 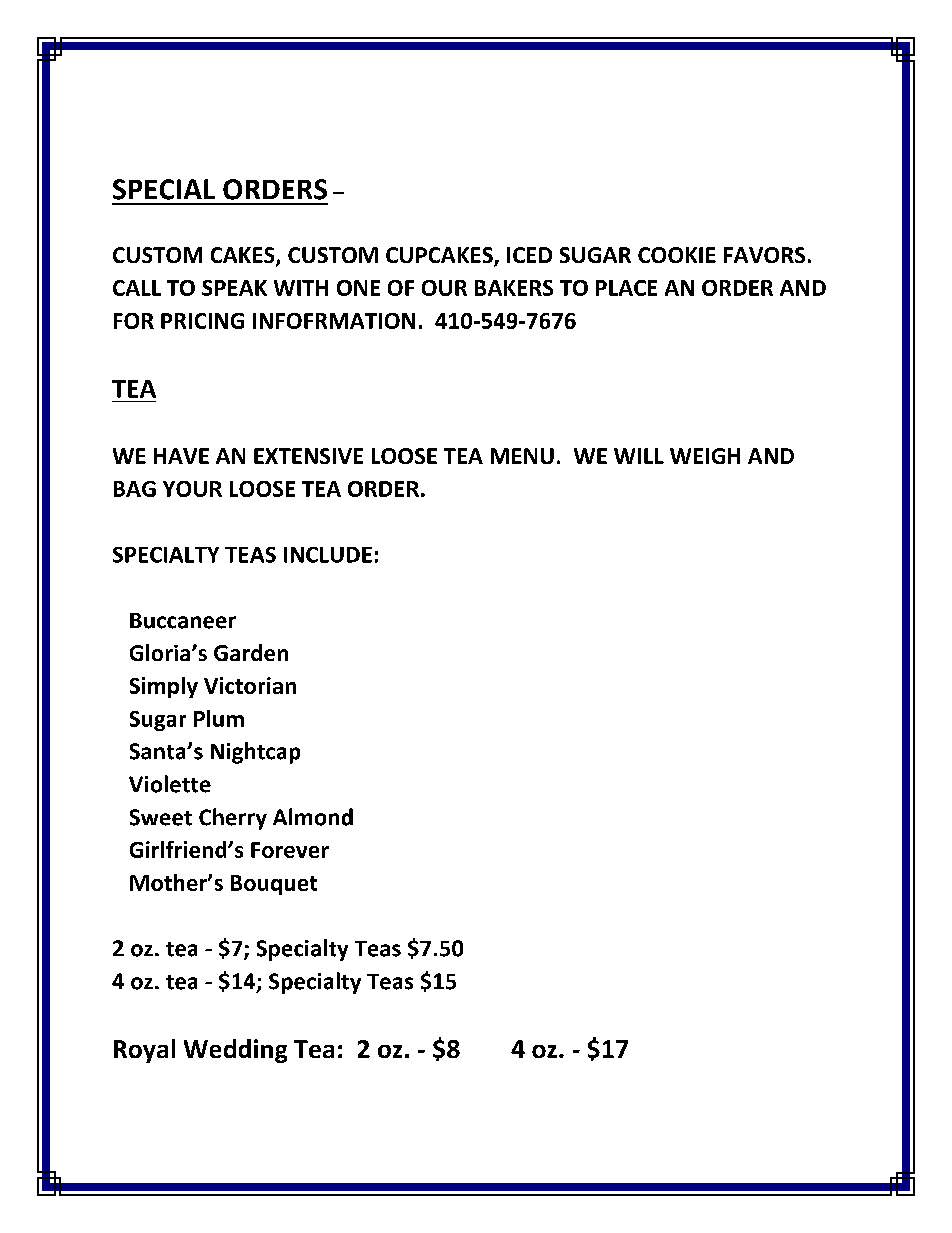 I want to click on Wedding, so click(x=235, y=1051).
